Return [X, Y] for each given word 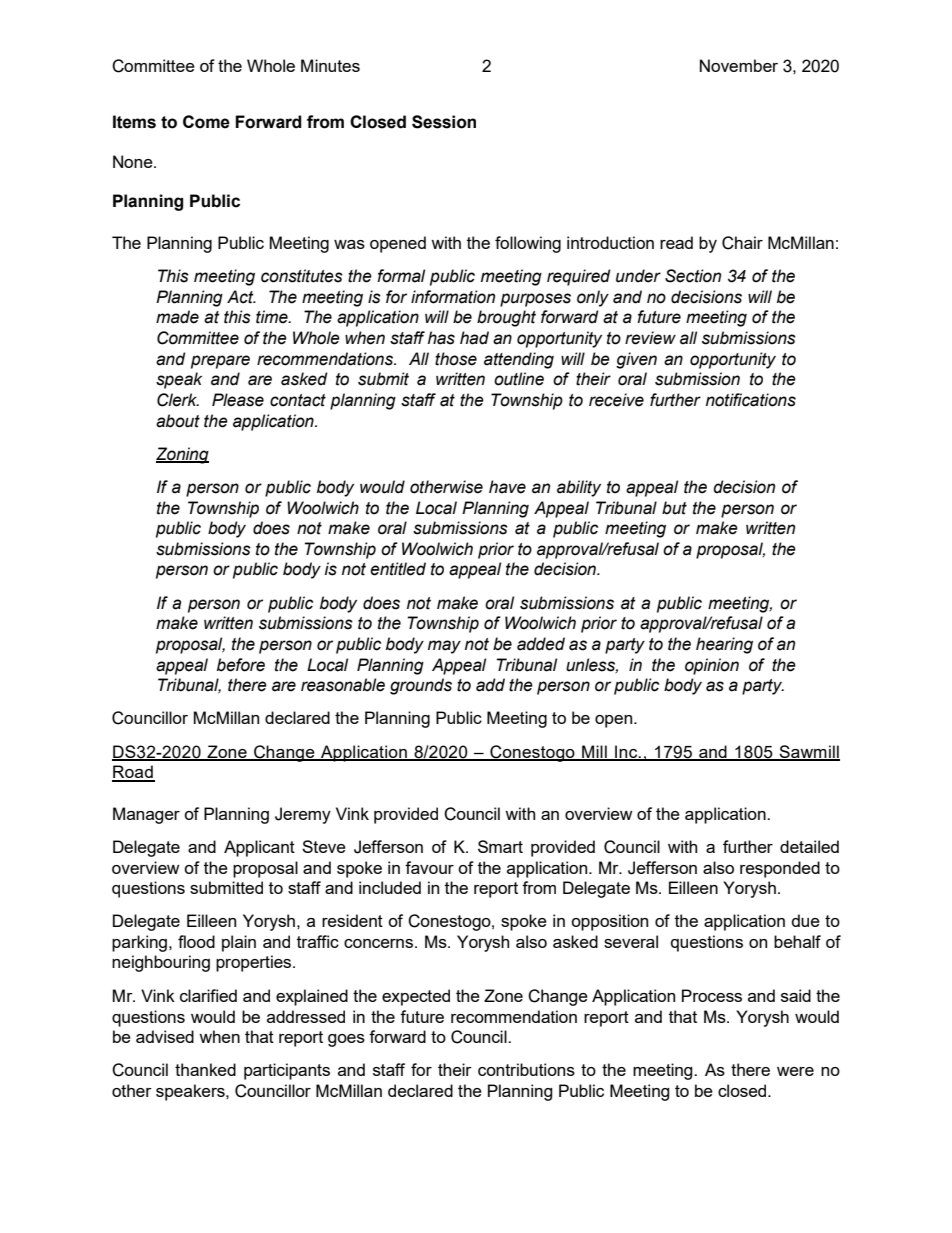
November [739, 65]
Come [206, 122]
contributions [526, 1069]
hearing [724, 645]
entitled [398, 569]
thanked [205, 1069]
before [241, 665]
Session [444, 122]
